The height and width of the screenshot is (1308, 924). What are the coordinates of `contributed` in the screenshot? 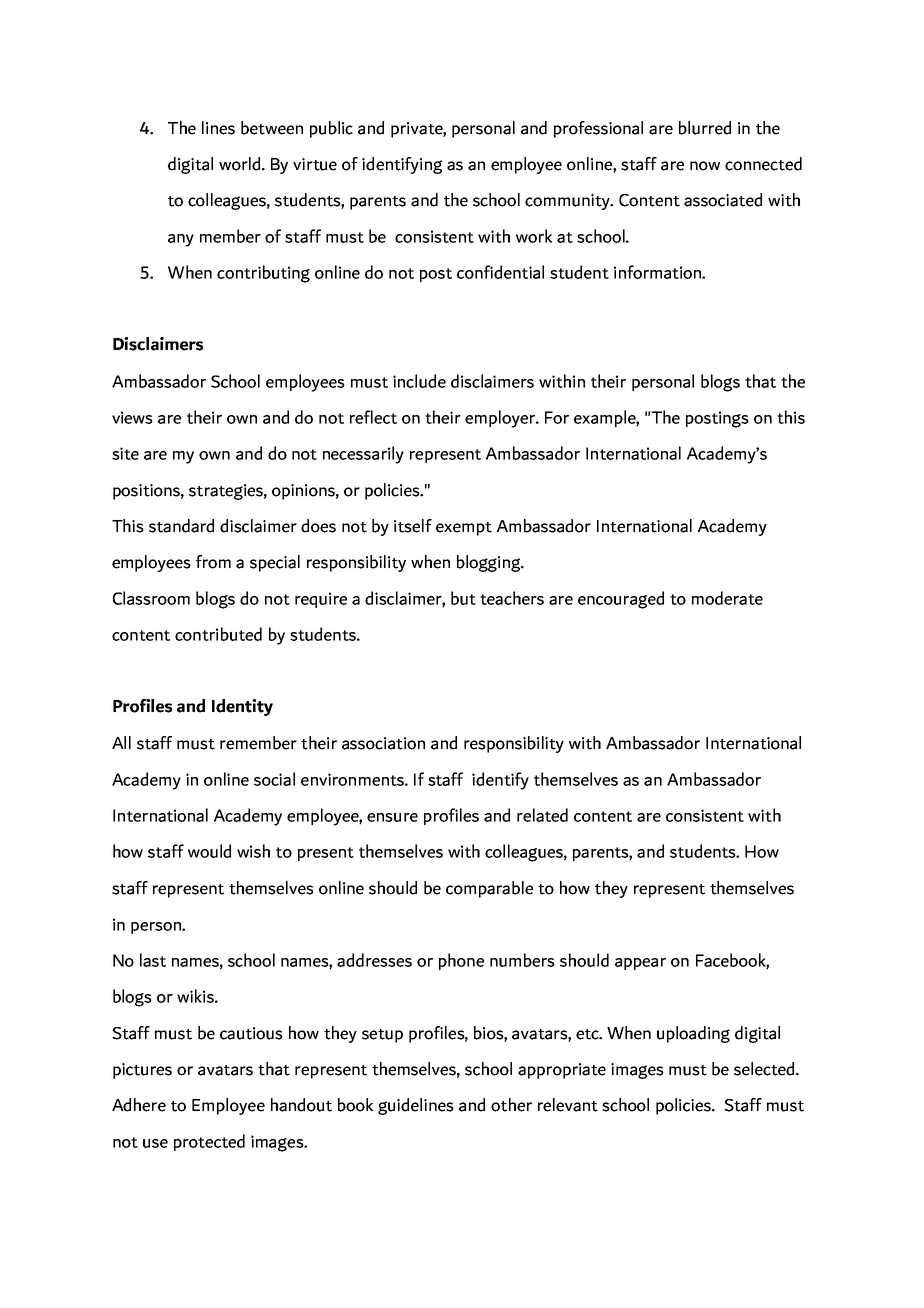 It's located at (218, 634).
